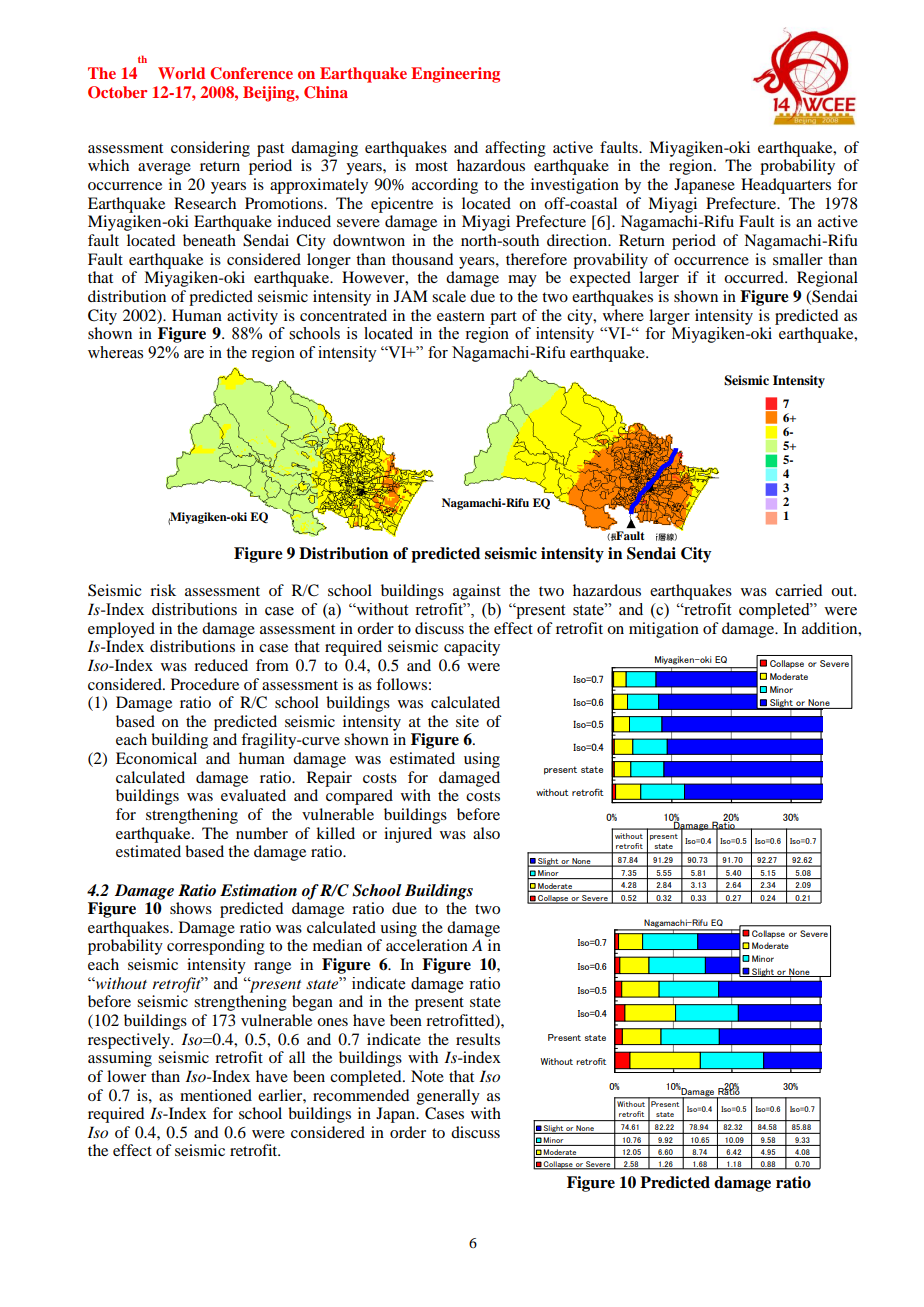 The height and width of the page is (1307, 924). What do you see at coordinates (252, 317) in the page?
I see `activity` at bounding box center [252, 317].
